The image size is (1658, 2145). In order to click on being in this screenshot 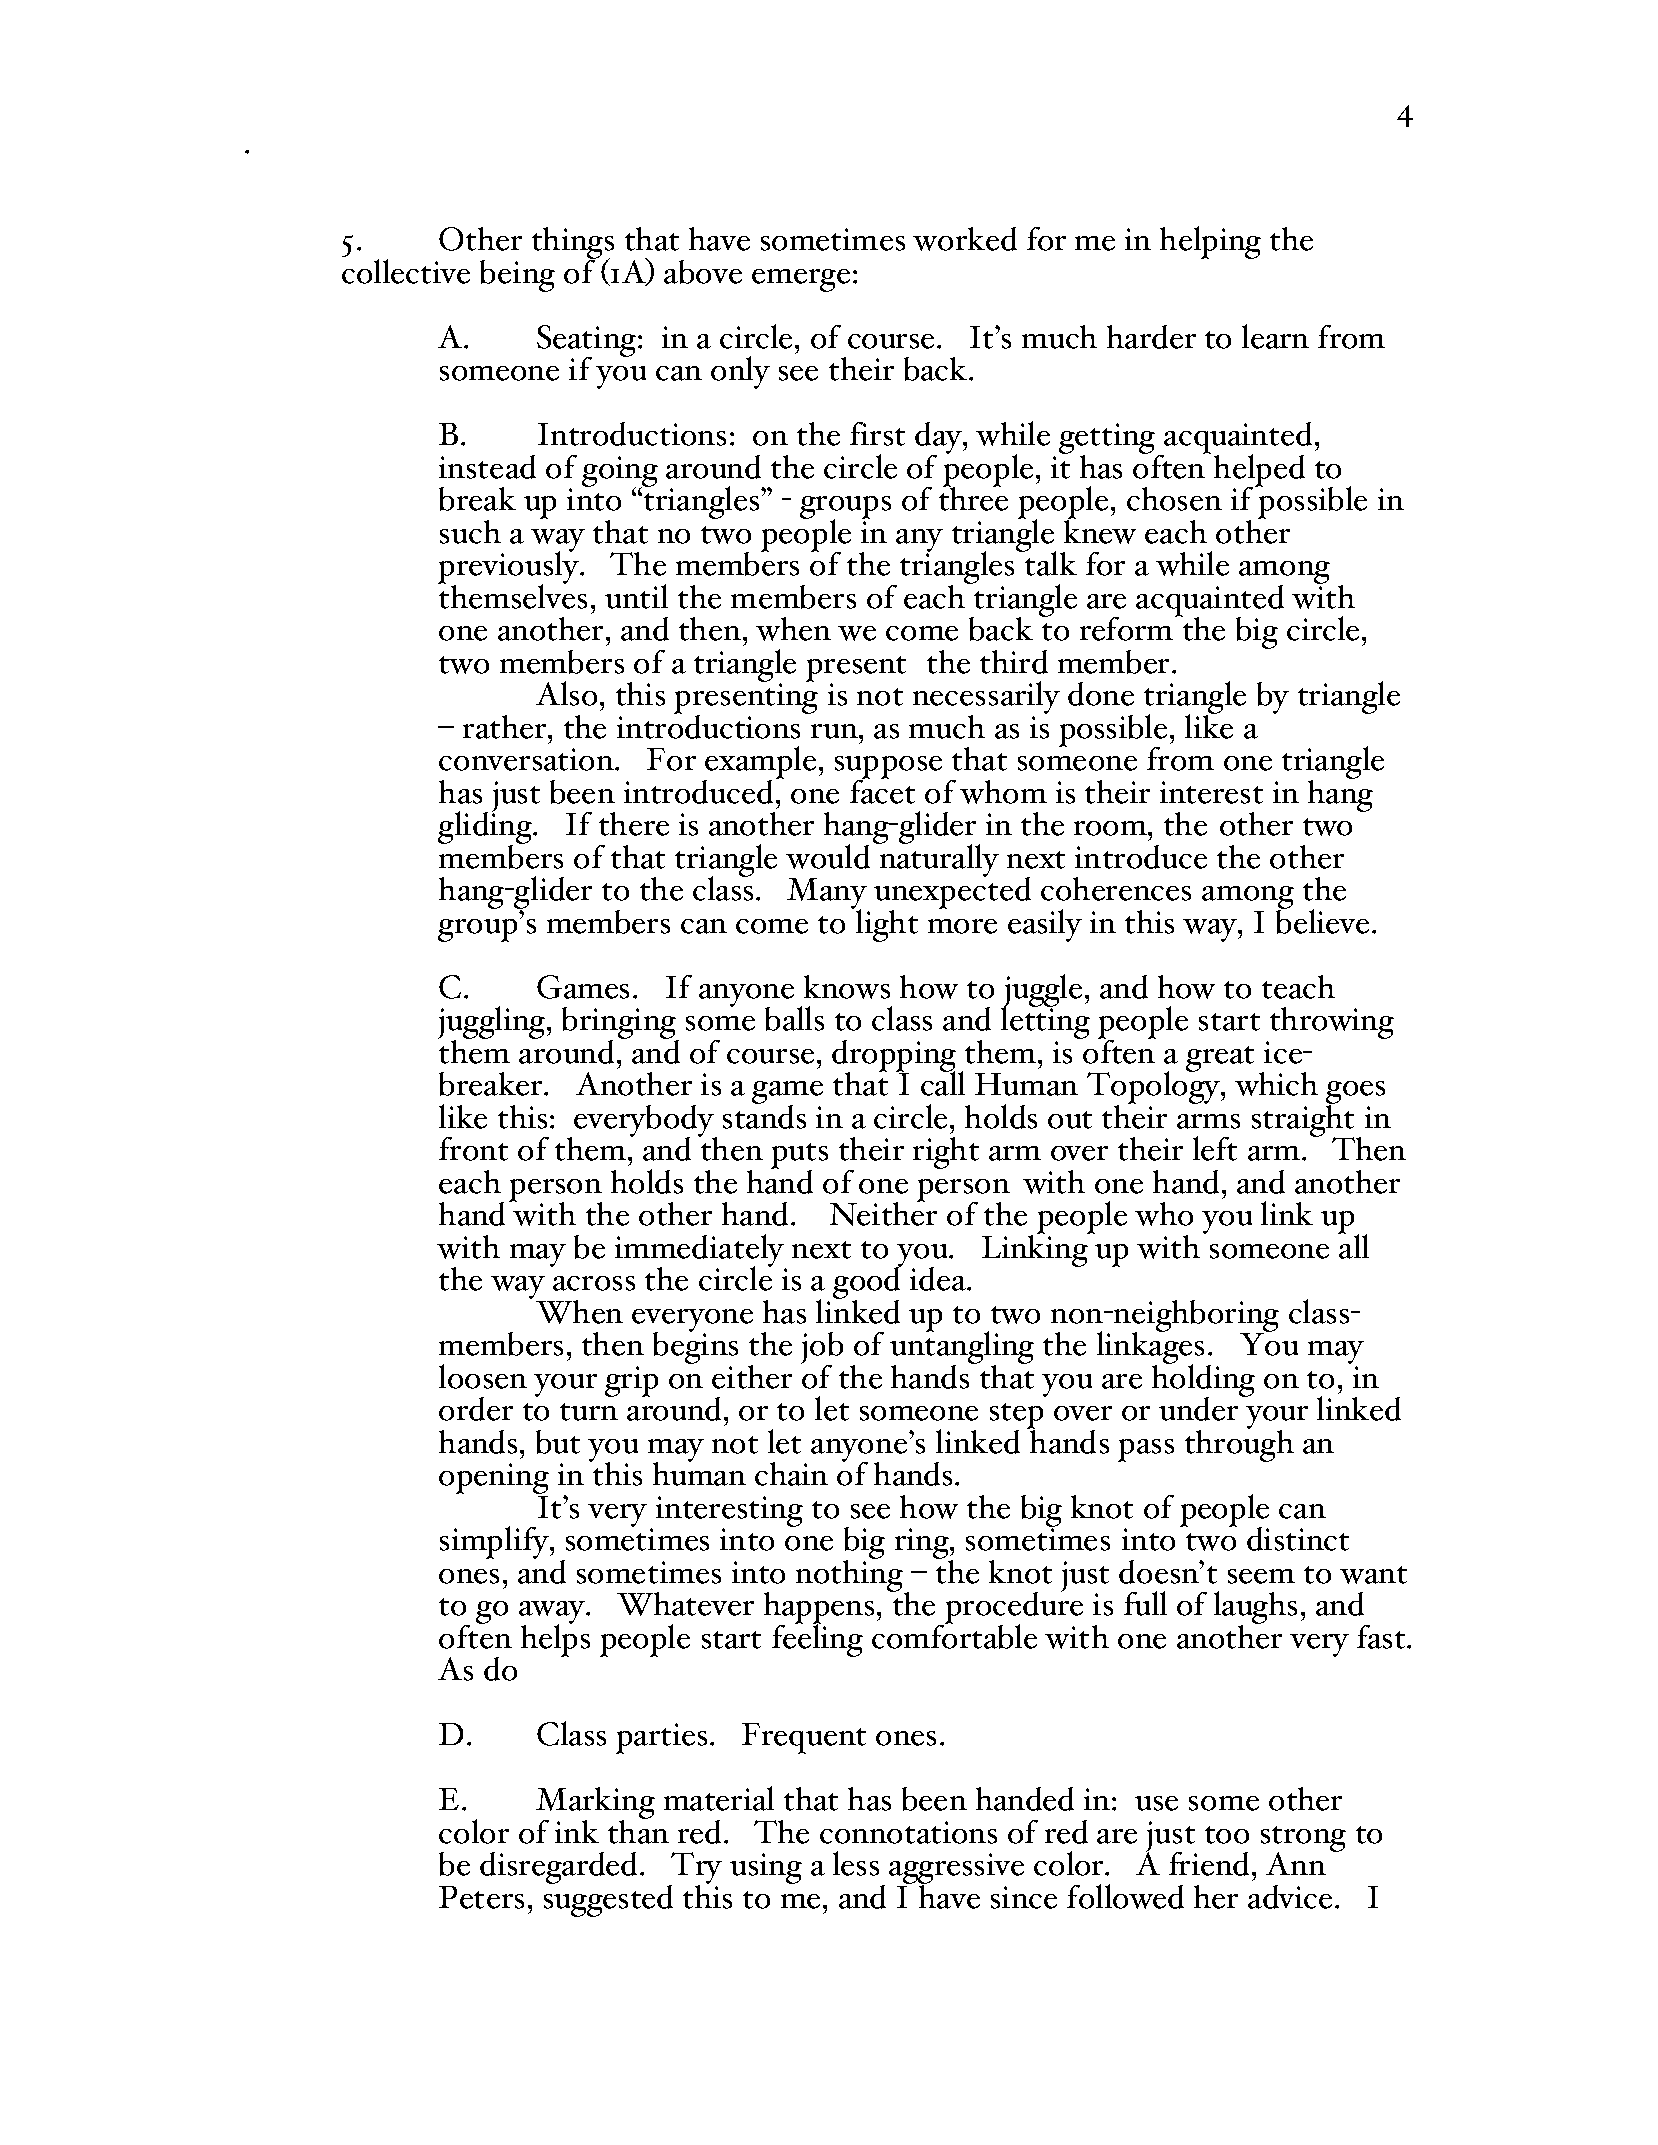, I will do `click(517, 276)`.
